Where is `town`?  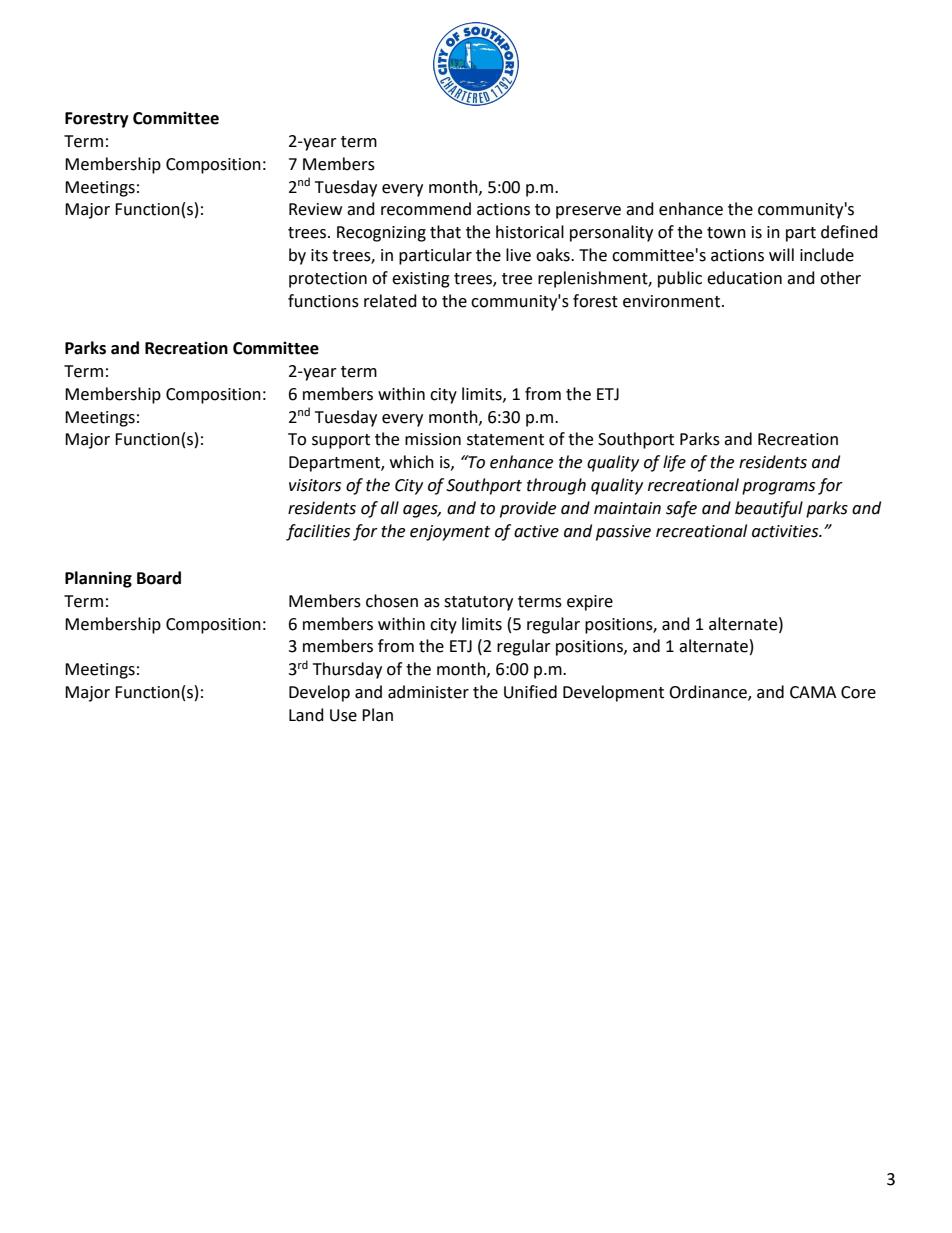 town is located at coordinates (726, 233).
